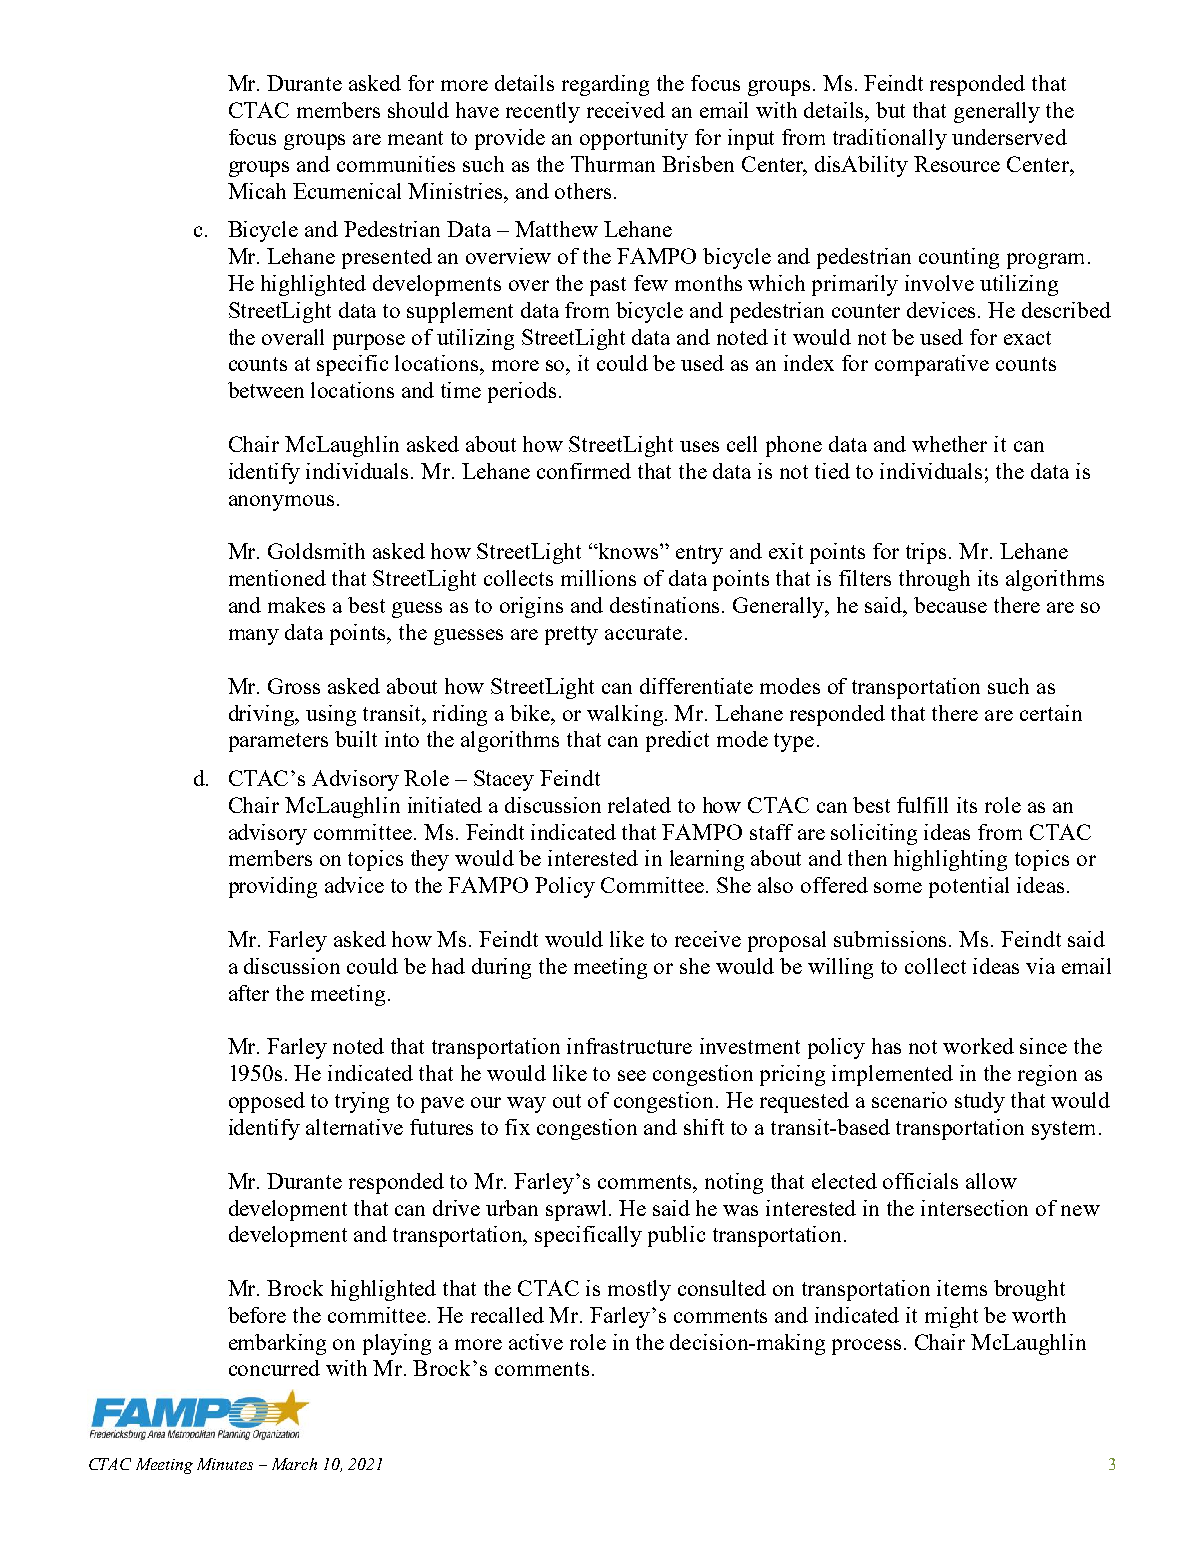 The image size is (1191, 1541). I want to click on March, so click(294, 1464).
